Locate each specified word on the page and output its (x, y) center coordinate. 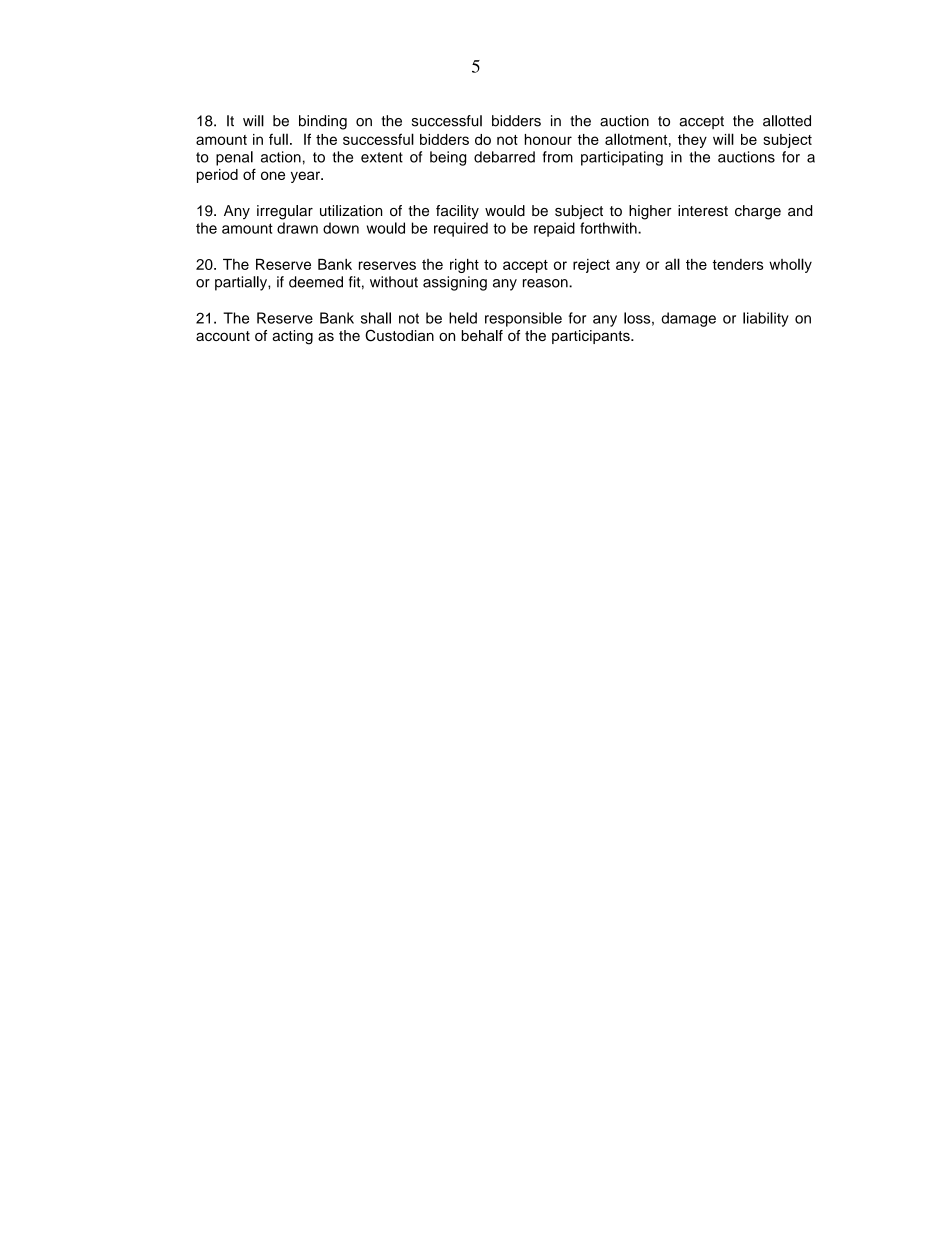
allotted (787, 121)
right (464, 266)
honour (548, 139)
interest (703, 211)
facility (457, 212)
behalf (482, 335)
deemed (316, 282)
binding (323, 122)
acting (292, 337)
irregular (285, 212)
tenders (738, 264)
